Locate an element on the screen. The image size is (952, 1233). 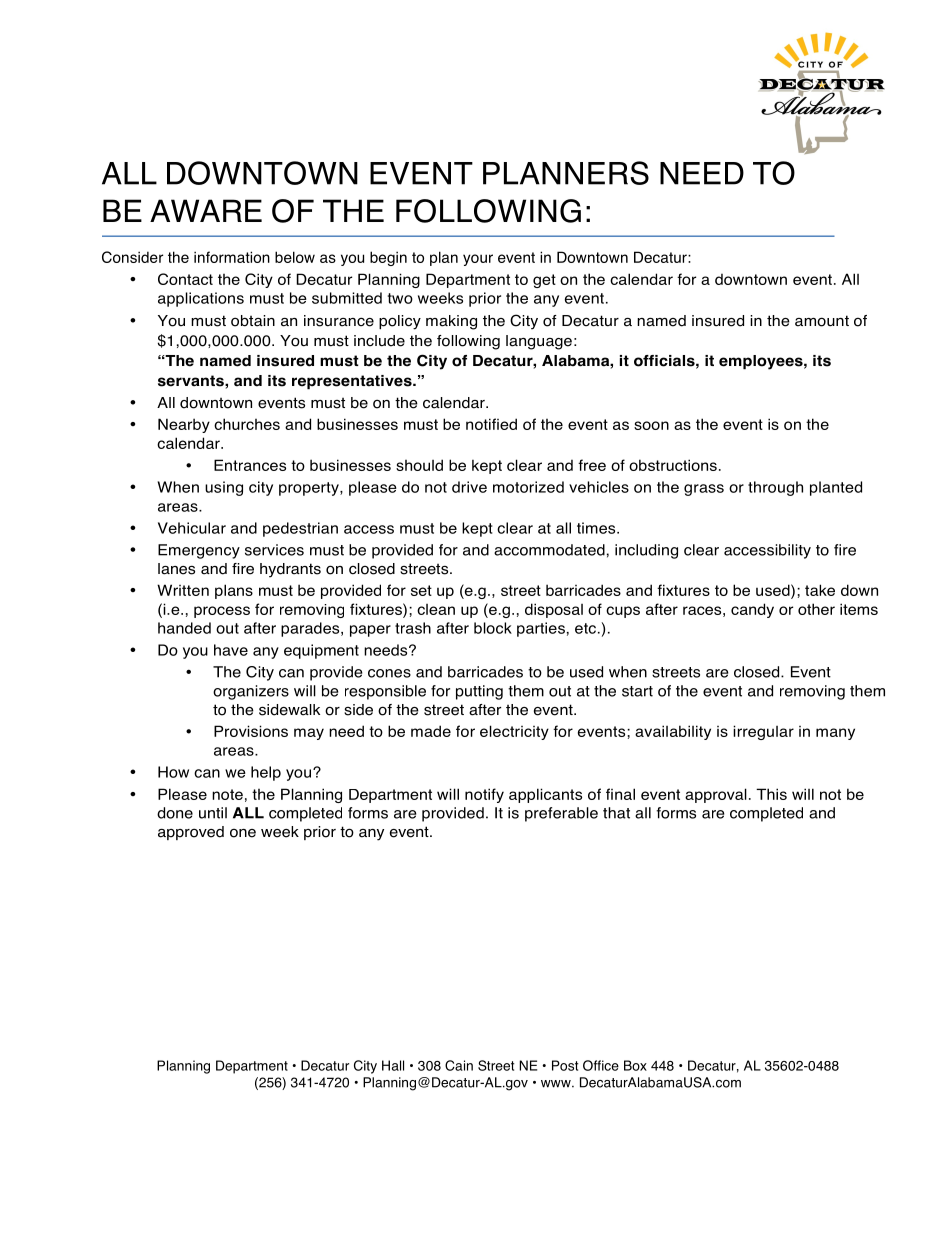
Hall is located at coordinates (393, 1065).
